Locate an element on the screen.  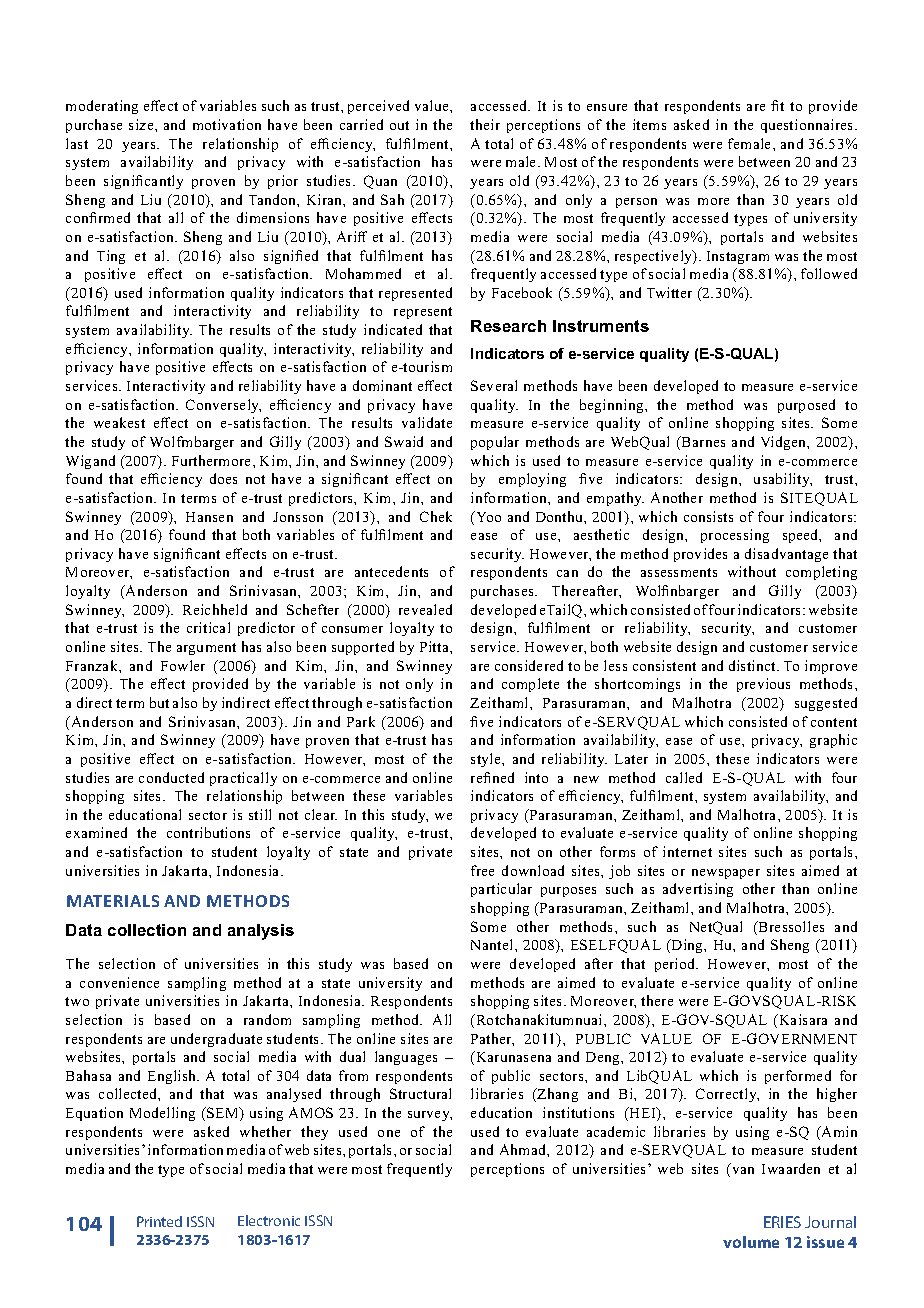
period is located at coordinates (676, 965).
